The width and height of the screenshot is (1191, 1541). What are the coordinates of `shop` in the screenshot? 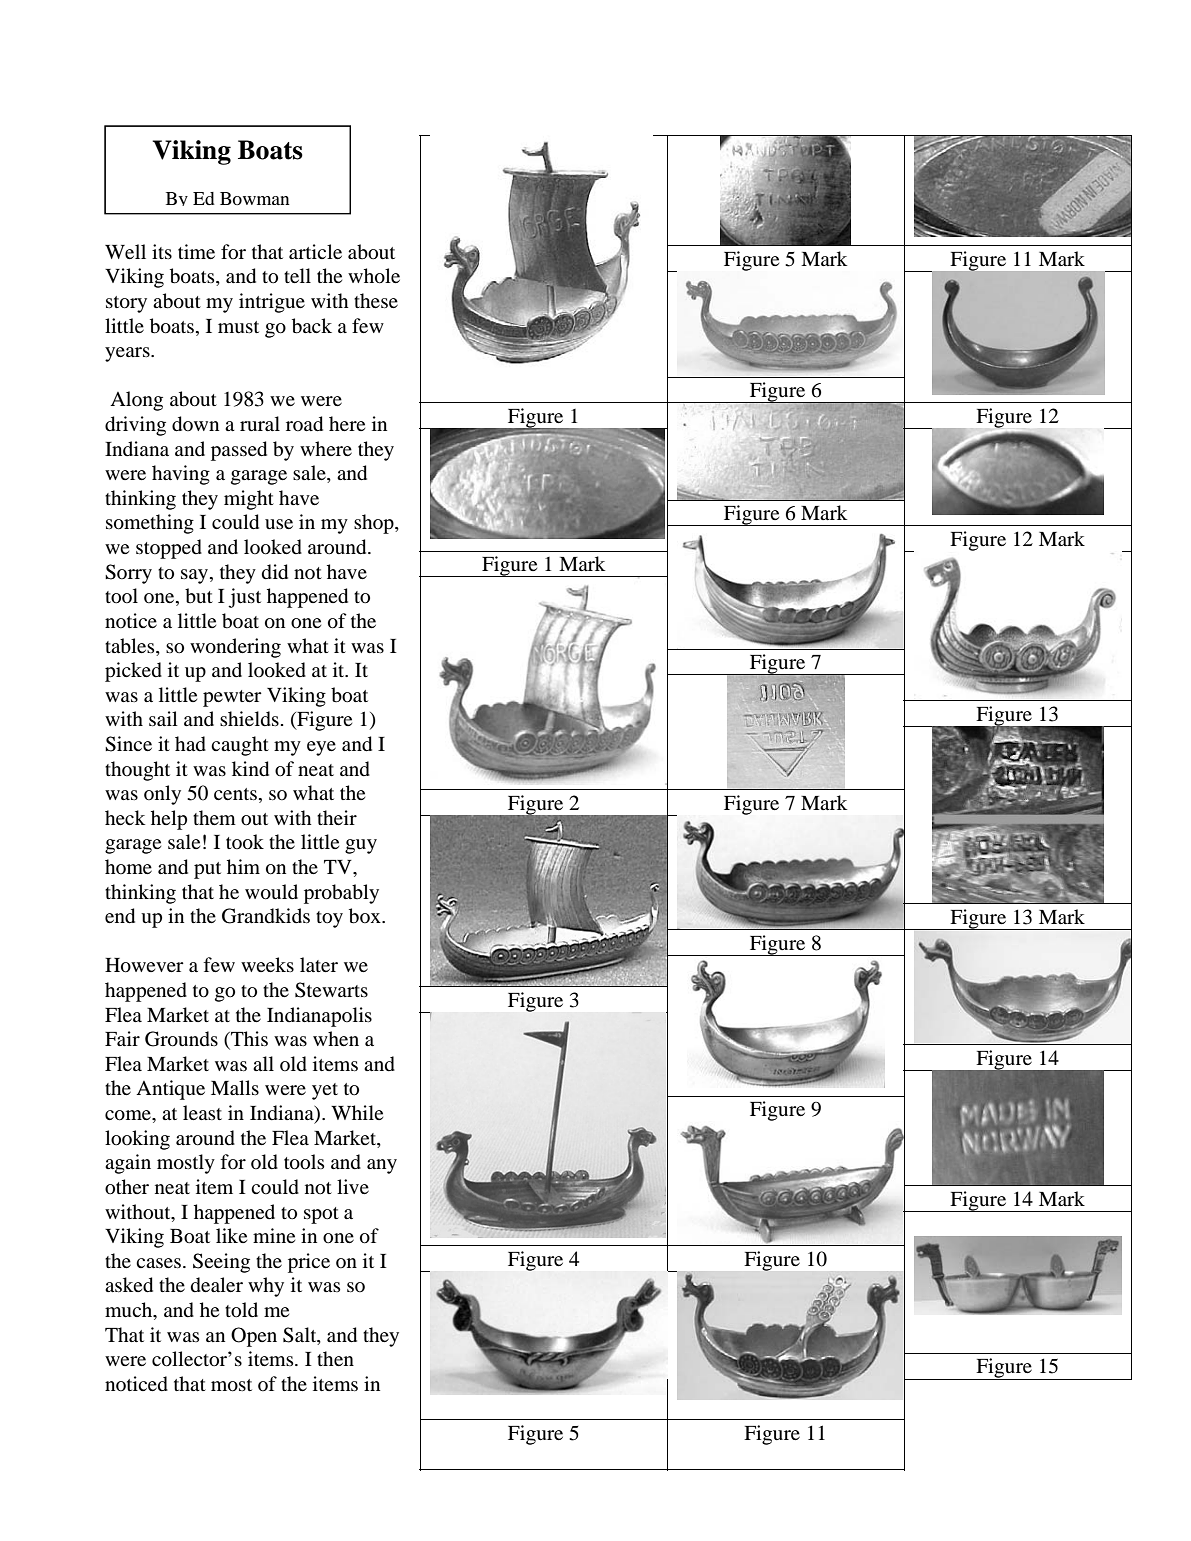 It's located at (375, 524).
